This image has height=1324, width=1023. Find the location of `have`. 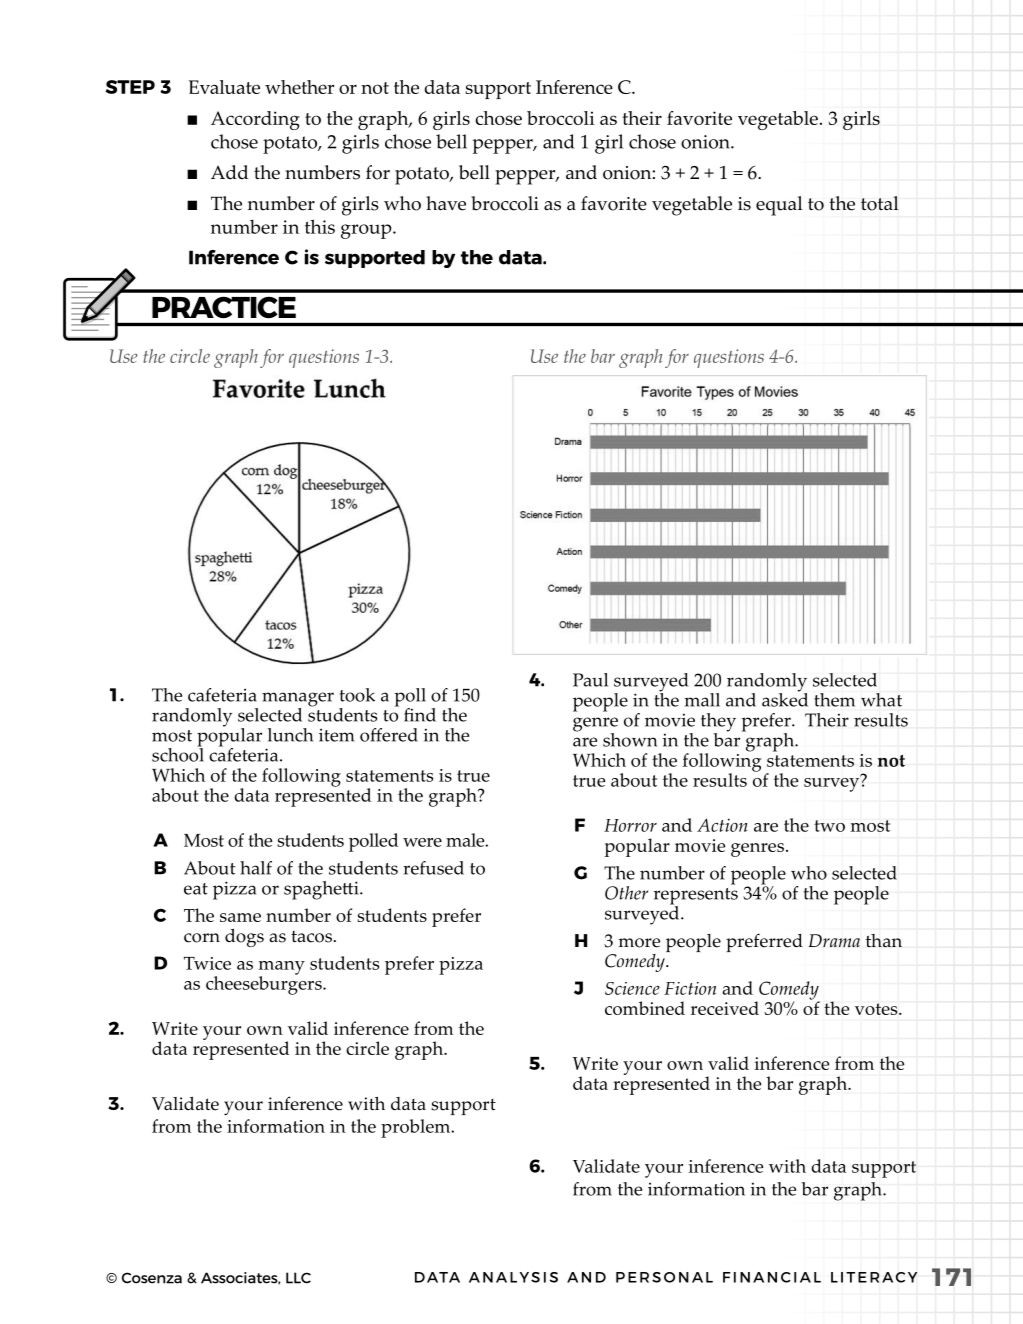

have is located at coordinates (446, 203).
